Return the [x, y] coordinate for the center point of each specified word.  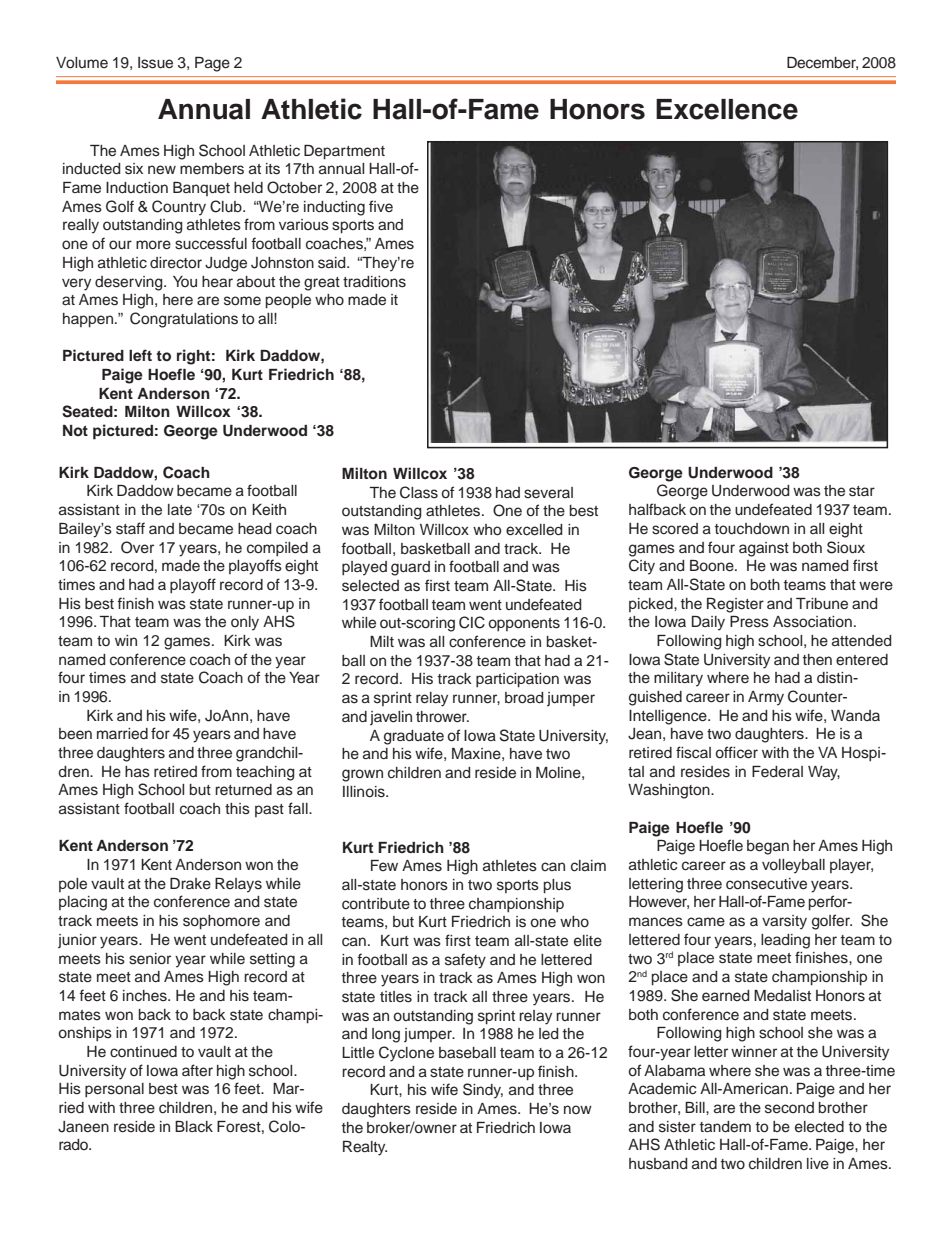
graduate [414, 737]
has [137, 772]
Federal [777, 772]
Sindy [483, 1091]
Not [75, 430]
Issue [155, 63]
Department [344, 152]
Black [194, 1127]
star [862, 491]
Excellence [727, 109]
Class [419, 492]
